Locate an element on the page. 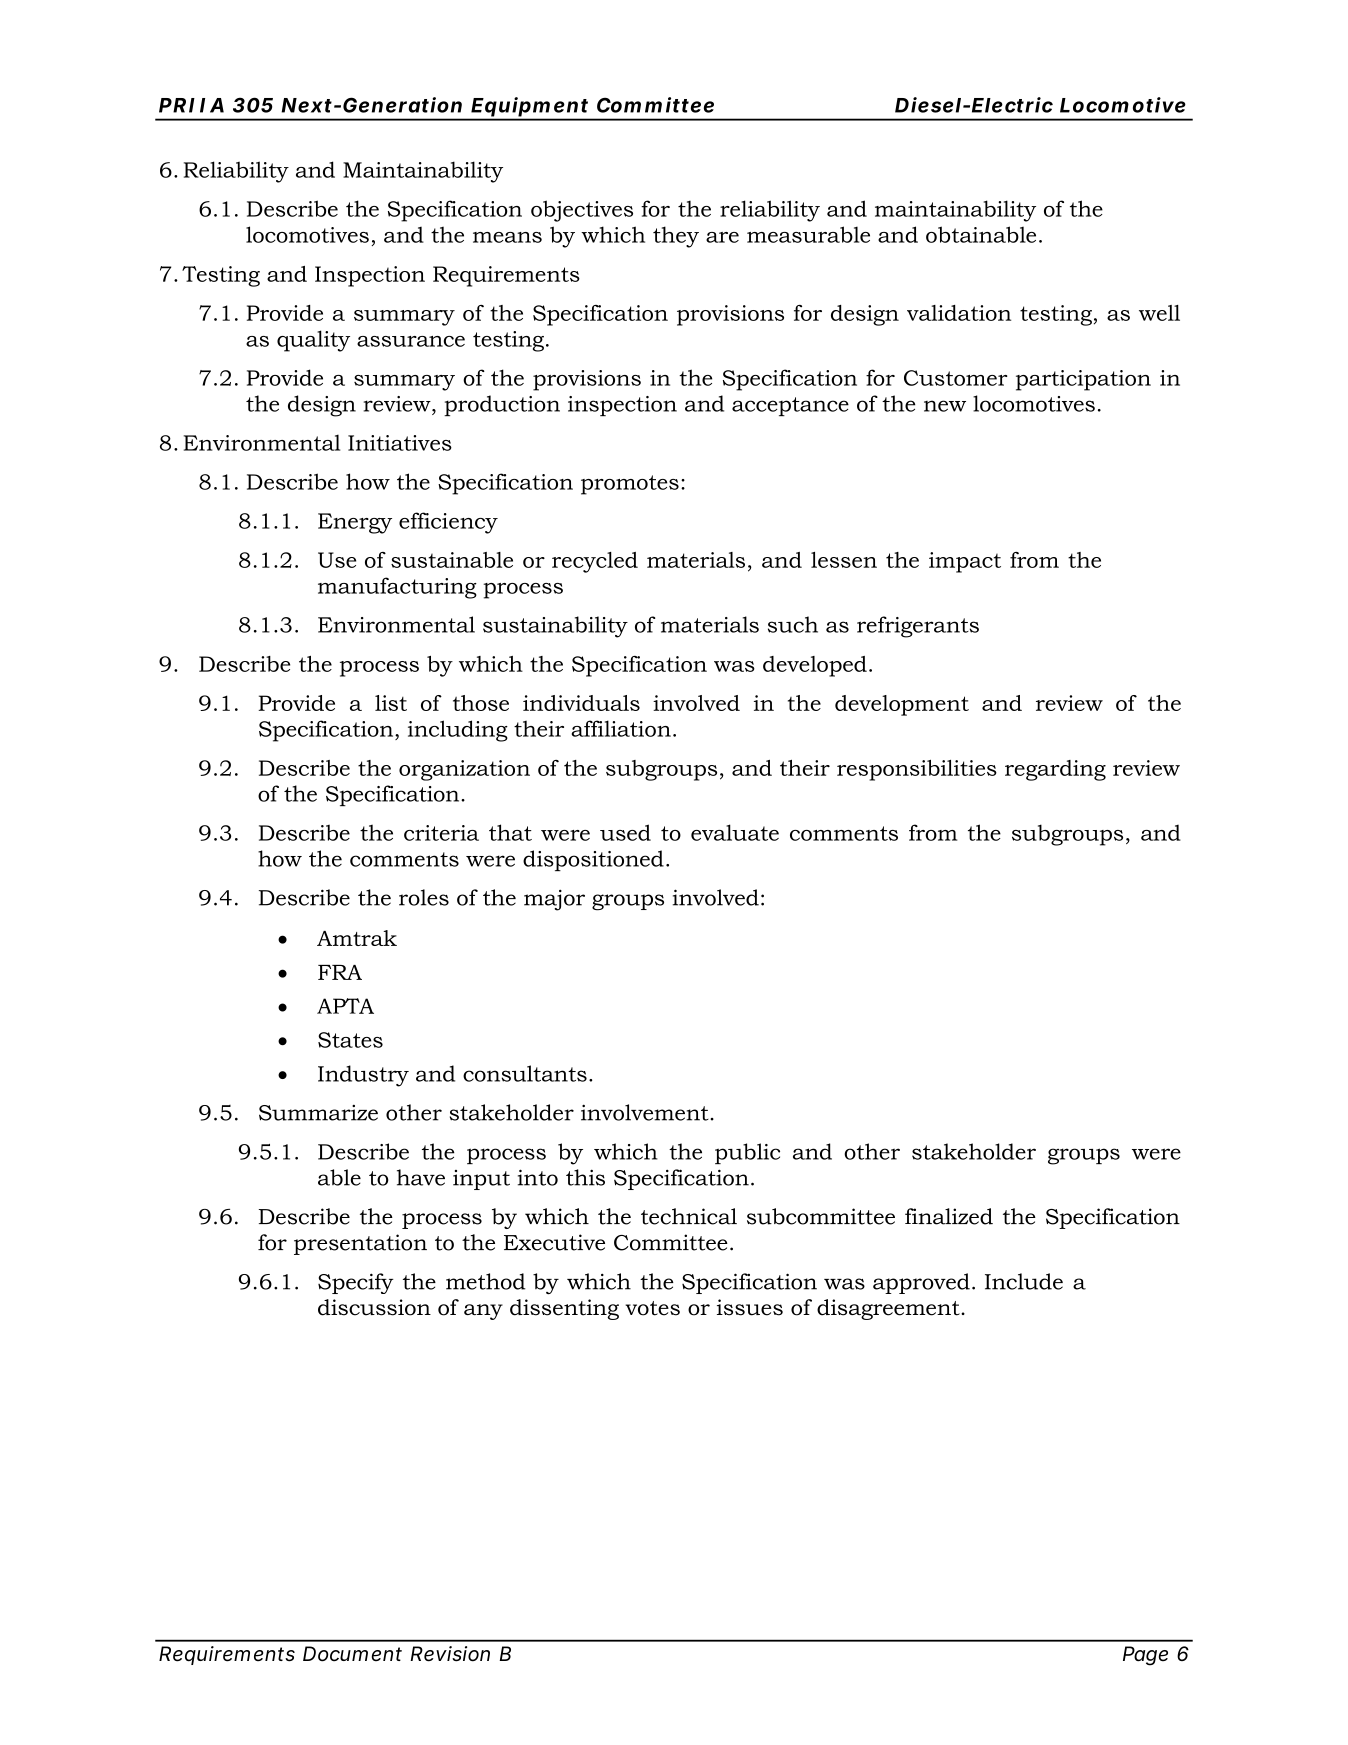  votes is located at coordinates (652, 1308).
